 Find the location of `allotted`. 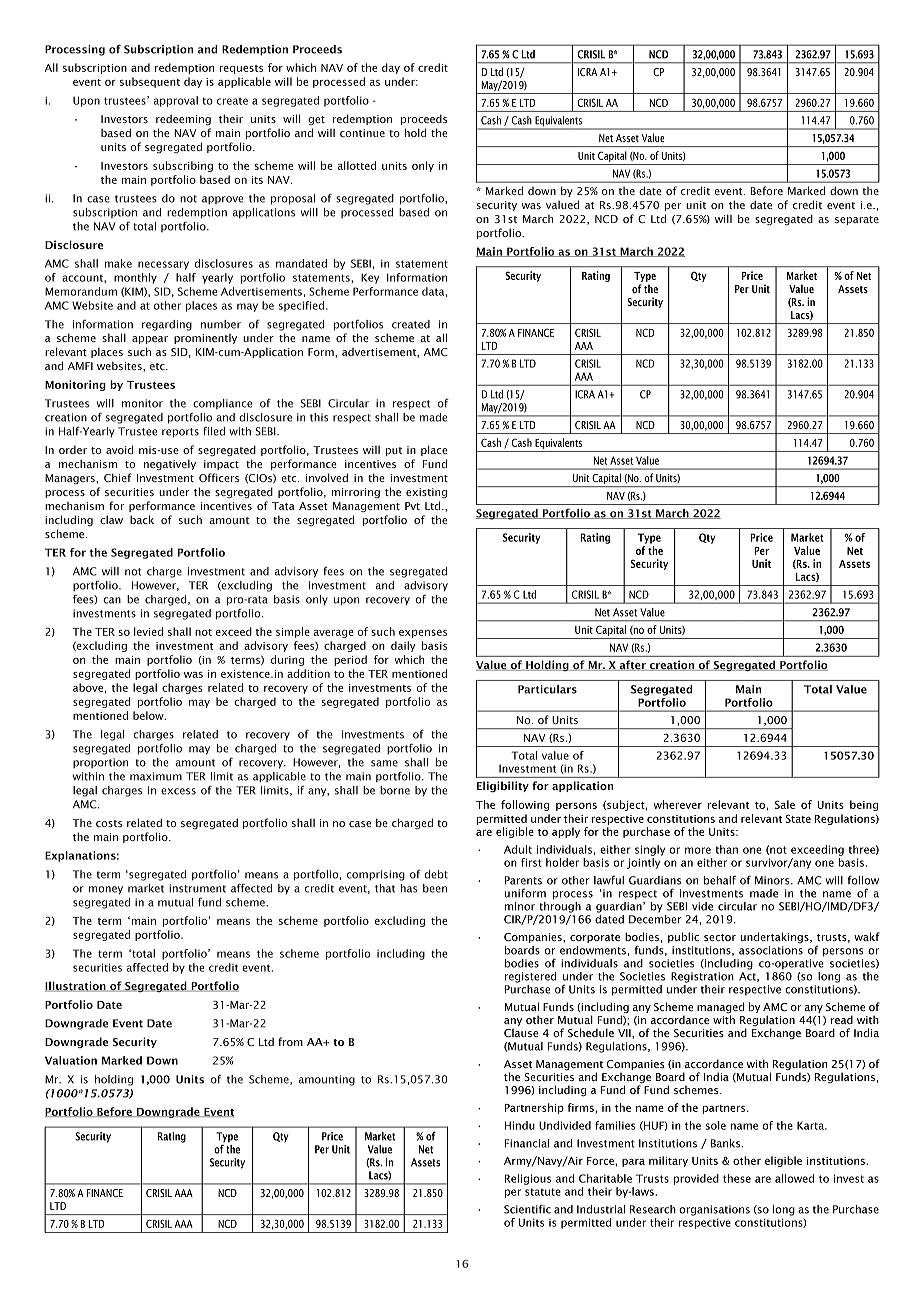

allotted is located at coordinates (356, 165).
